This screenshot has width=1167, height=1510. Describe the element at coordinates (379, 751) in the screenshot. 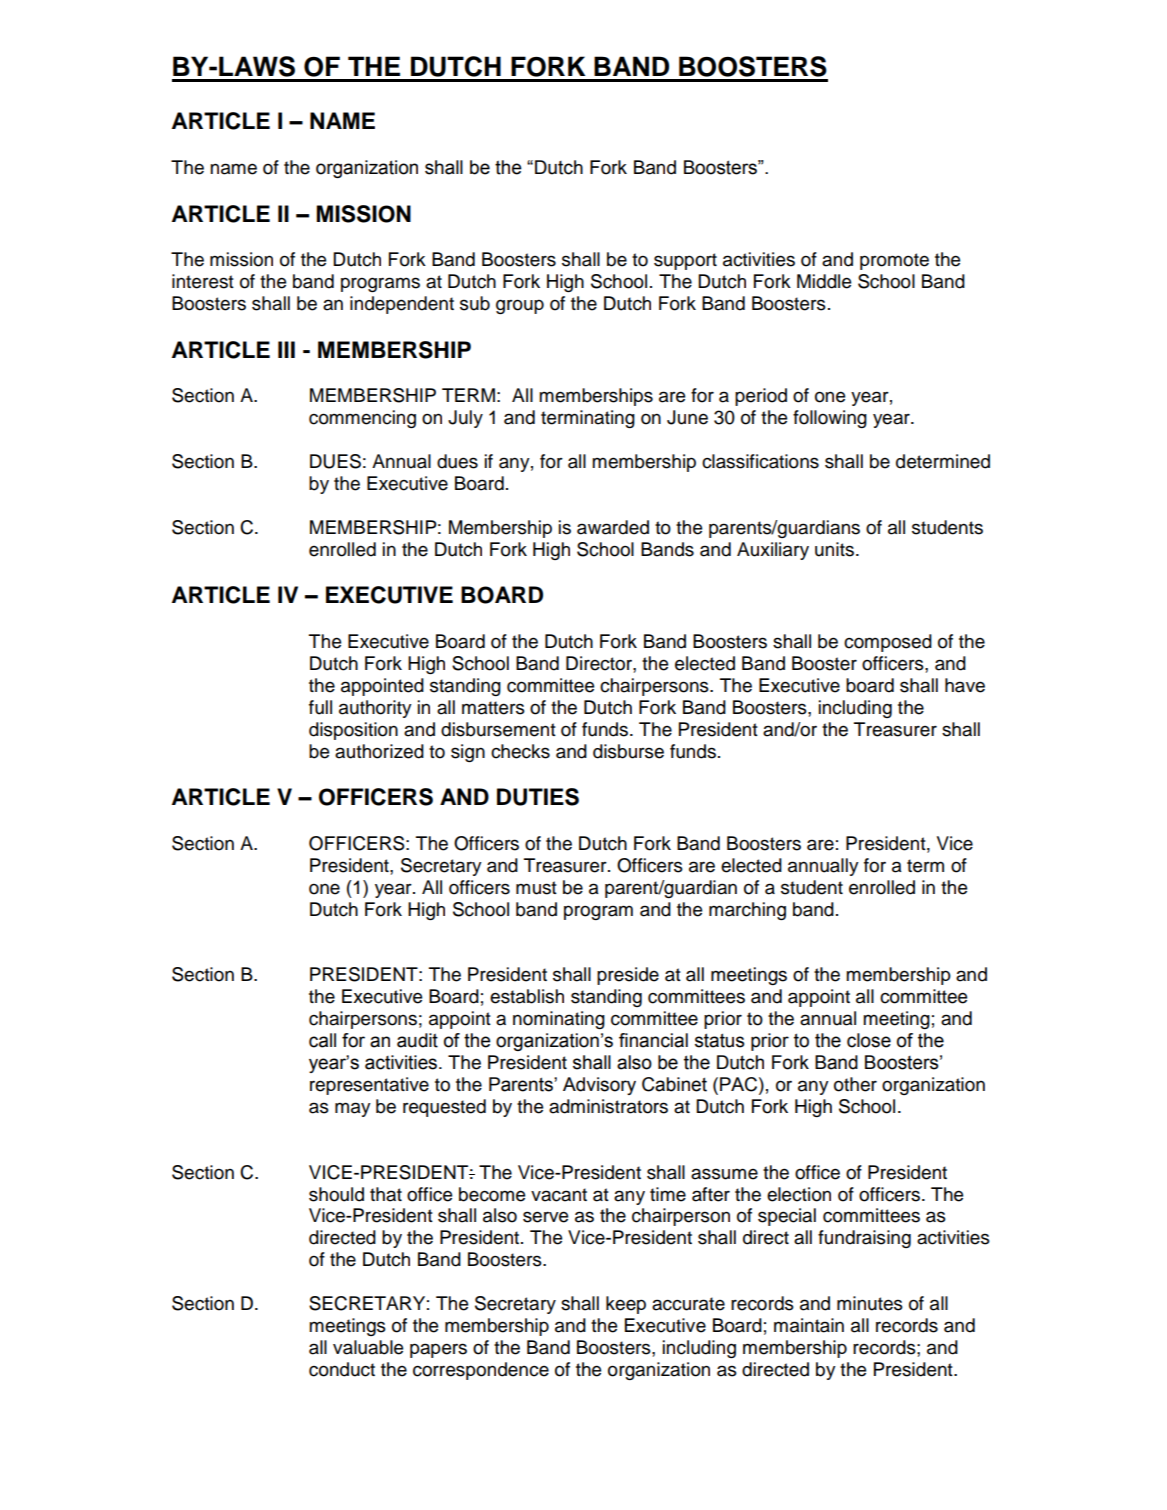

I see `authorized` at that location.
